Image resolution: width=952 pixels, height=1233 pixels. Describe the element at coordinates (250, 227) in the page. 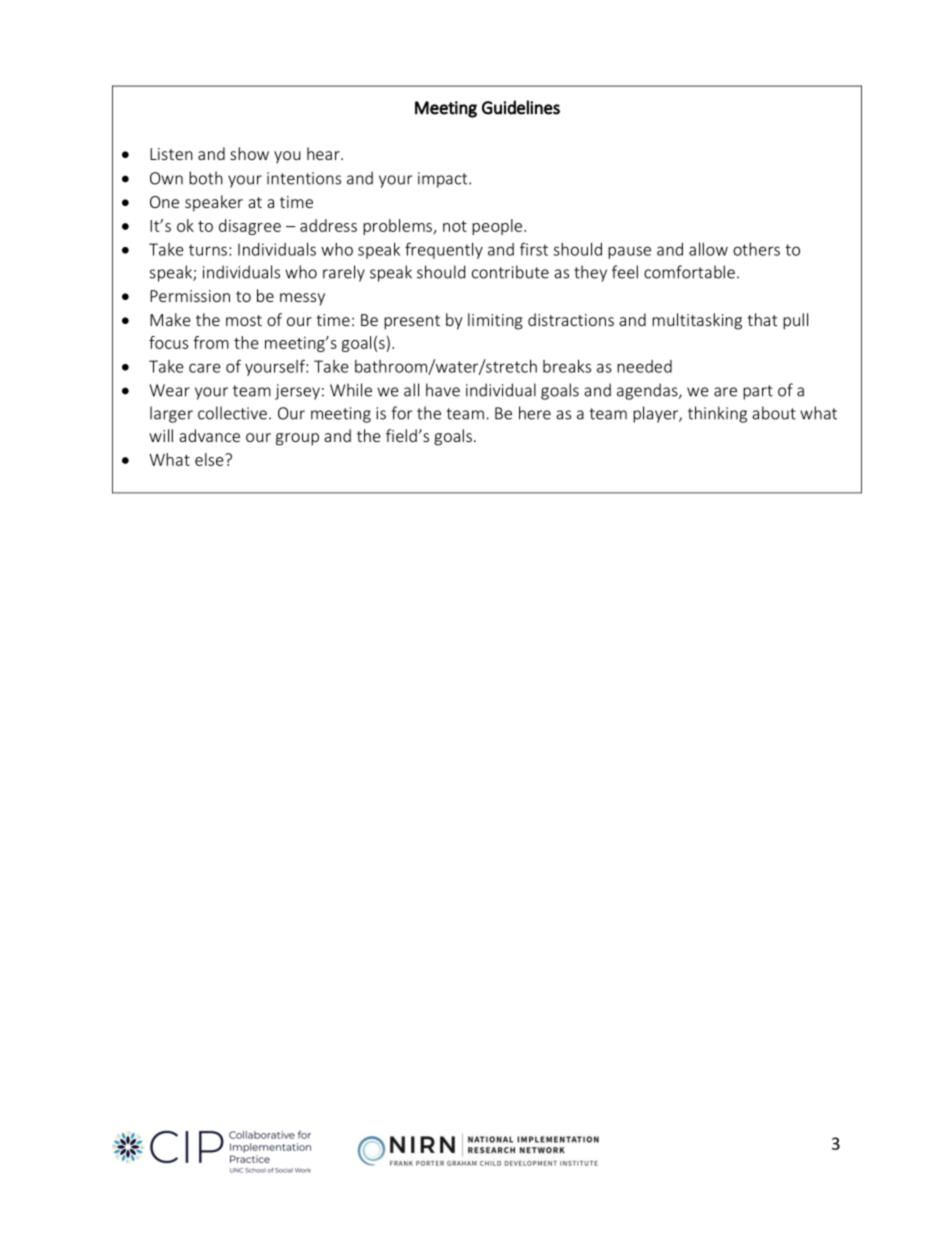

I see `disagree` at that location.
